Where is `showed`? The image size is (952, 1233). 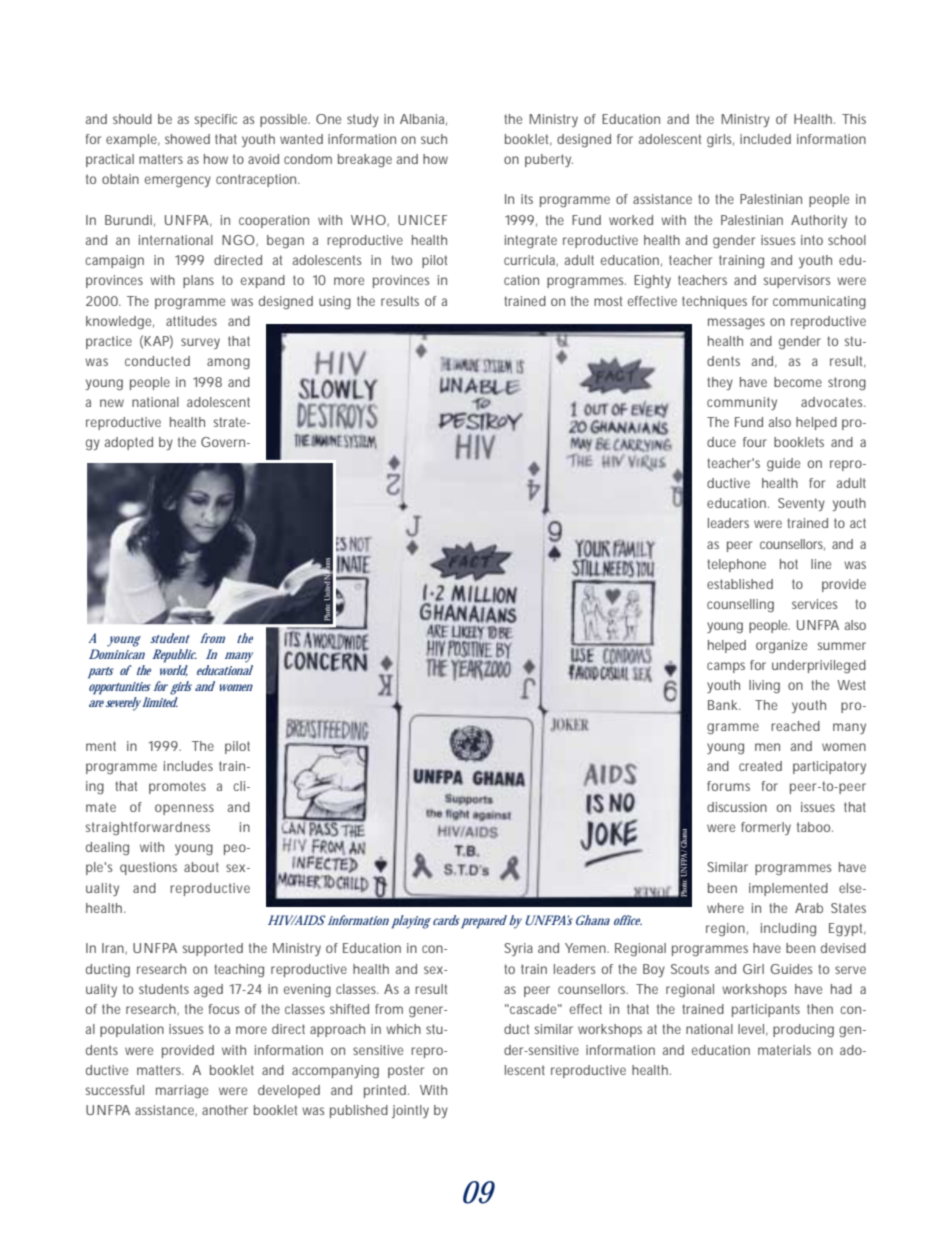
showed is located at coordinates (187, 139).
